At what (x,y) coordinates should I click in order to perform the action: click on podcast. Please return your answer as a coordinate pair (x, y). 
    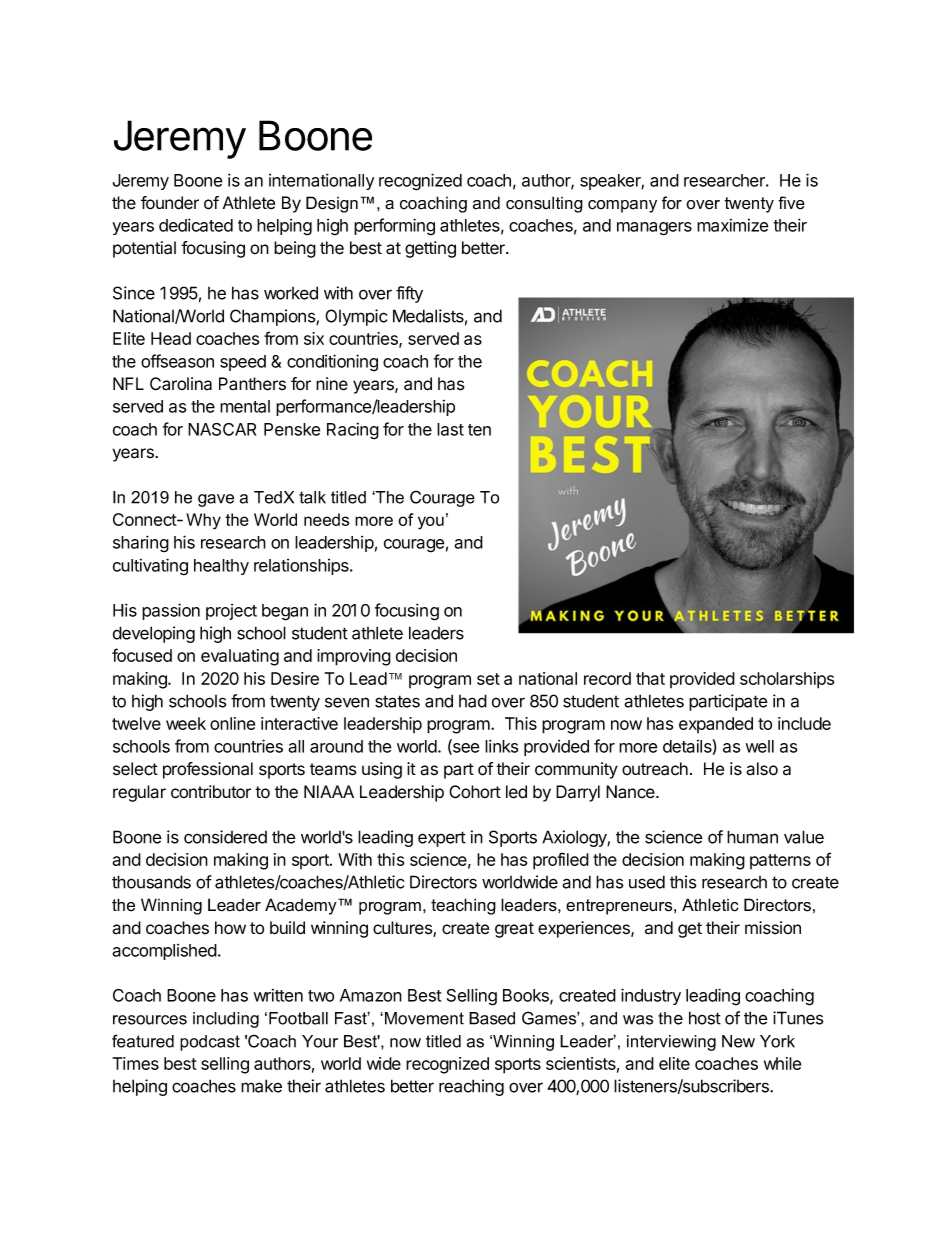
    Looking at the image, I should click on (210, 1043).
